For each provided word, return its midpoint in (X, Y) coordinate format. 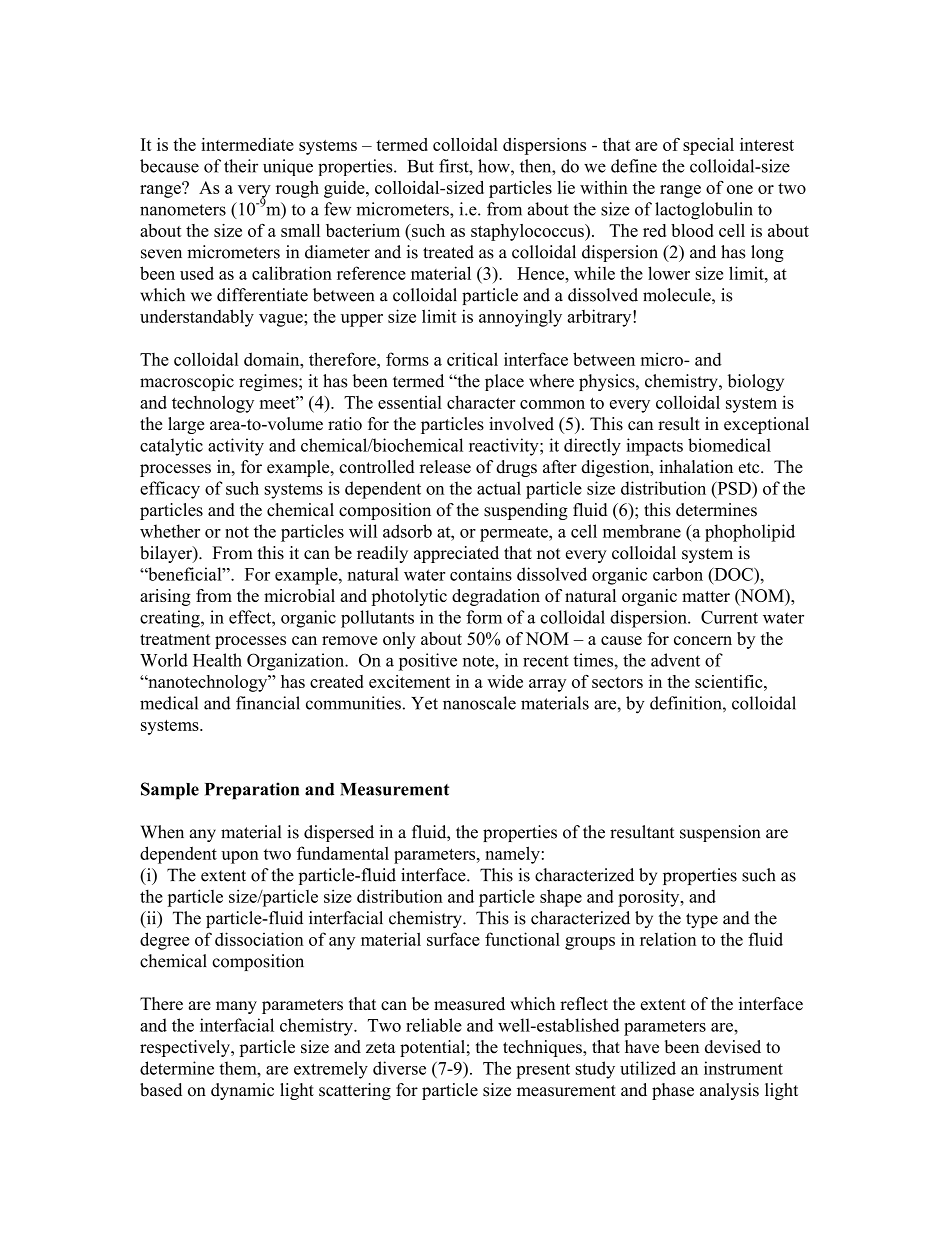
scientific (730, 681)
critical (472, 359)
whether (170, 531)
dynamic (242, 1091)
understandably (197, 318)
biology (756, 382)
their (241, 166)
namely (512, 855)
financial (268, 703)
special (708, 146)
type (702, 920)
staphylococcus (528, 232)
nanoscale (479, 703)
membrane (642, 531)
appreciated (456, 554)
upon (240, 857)
